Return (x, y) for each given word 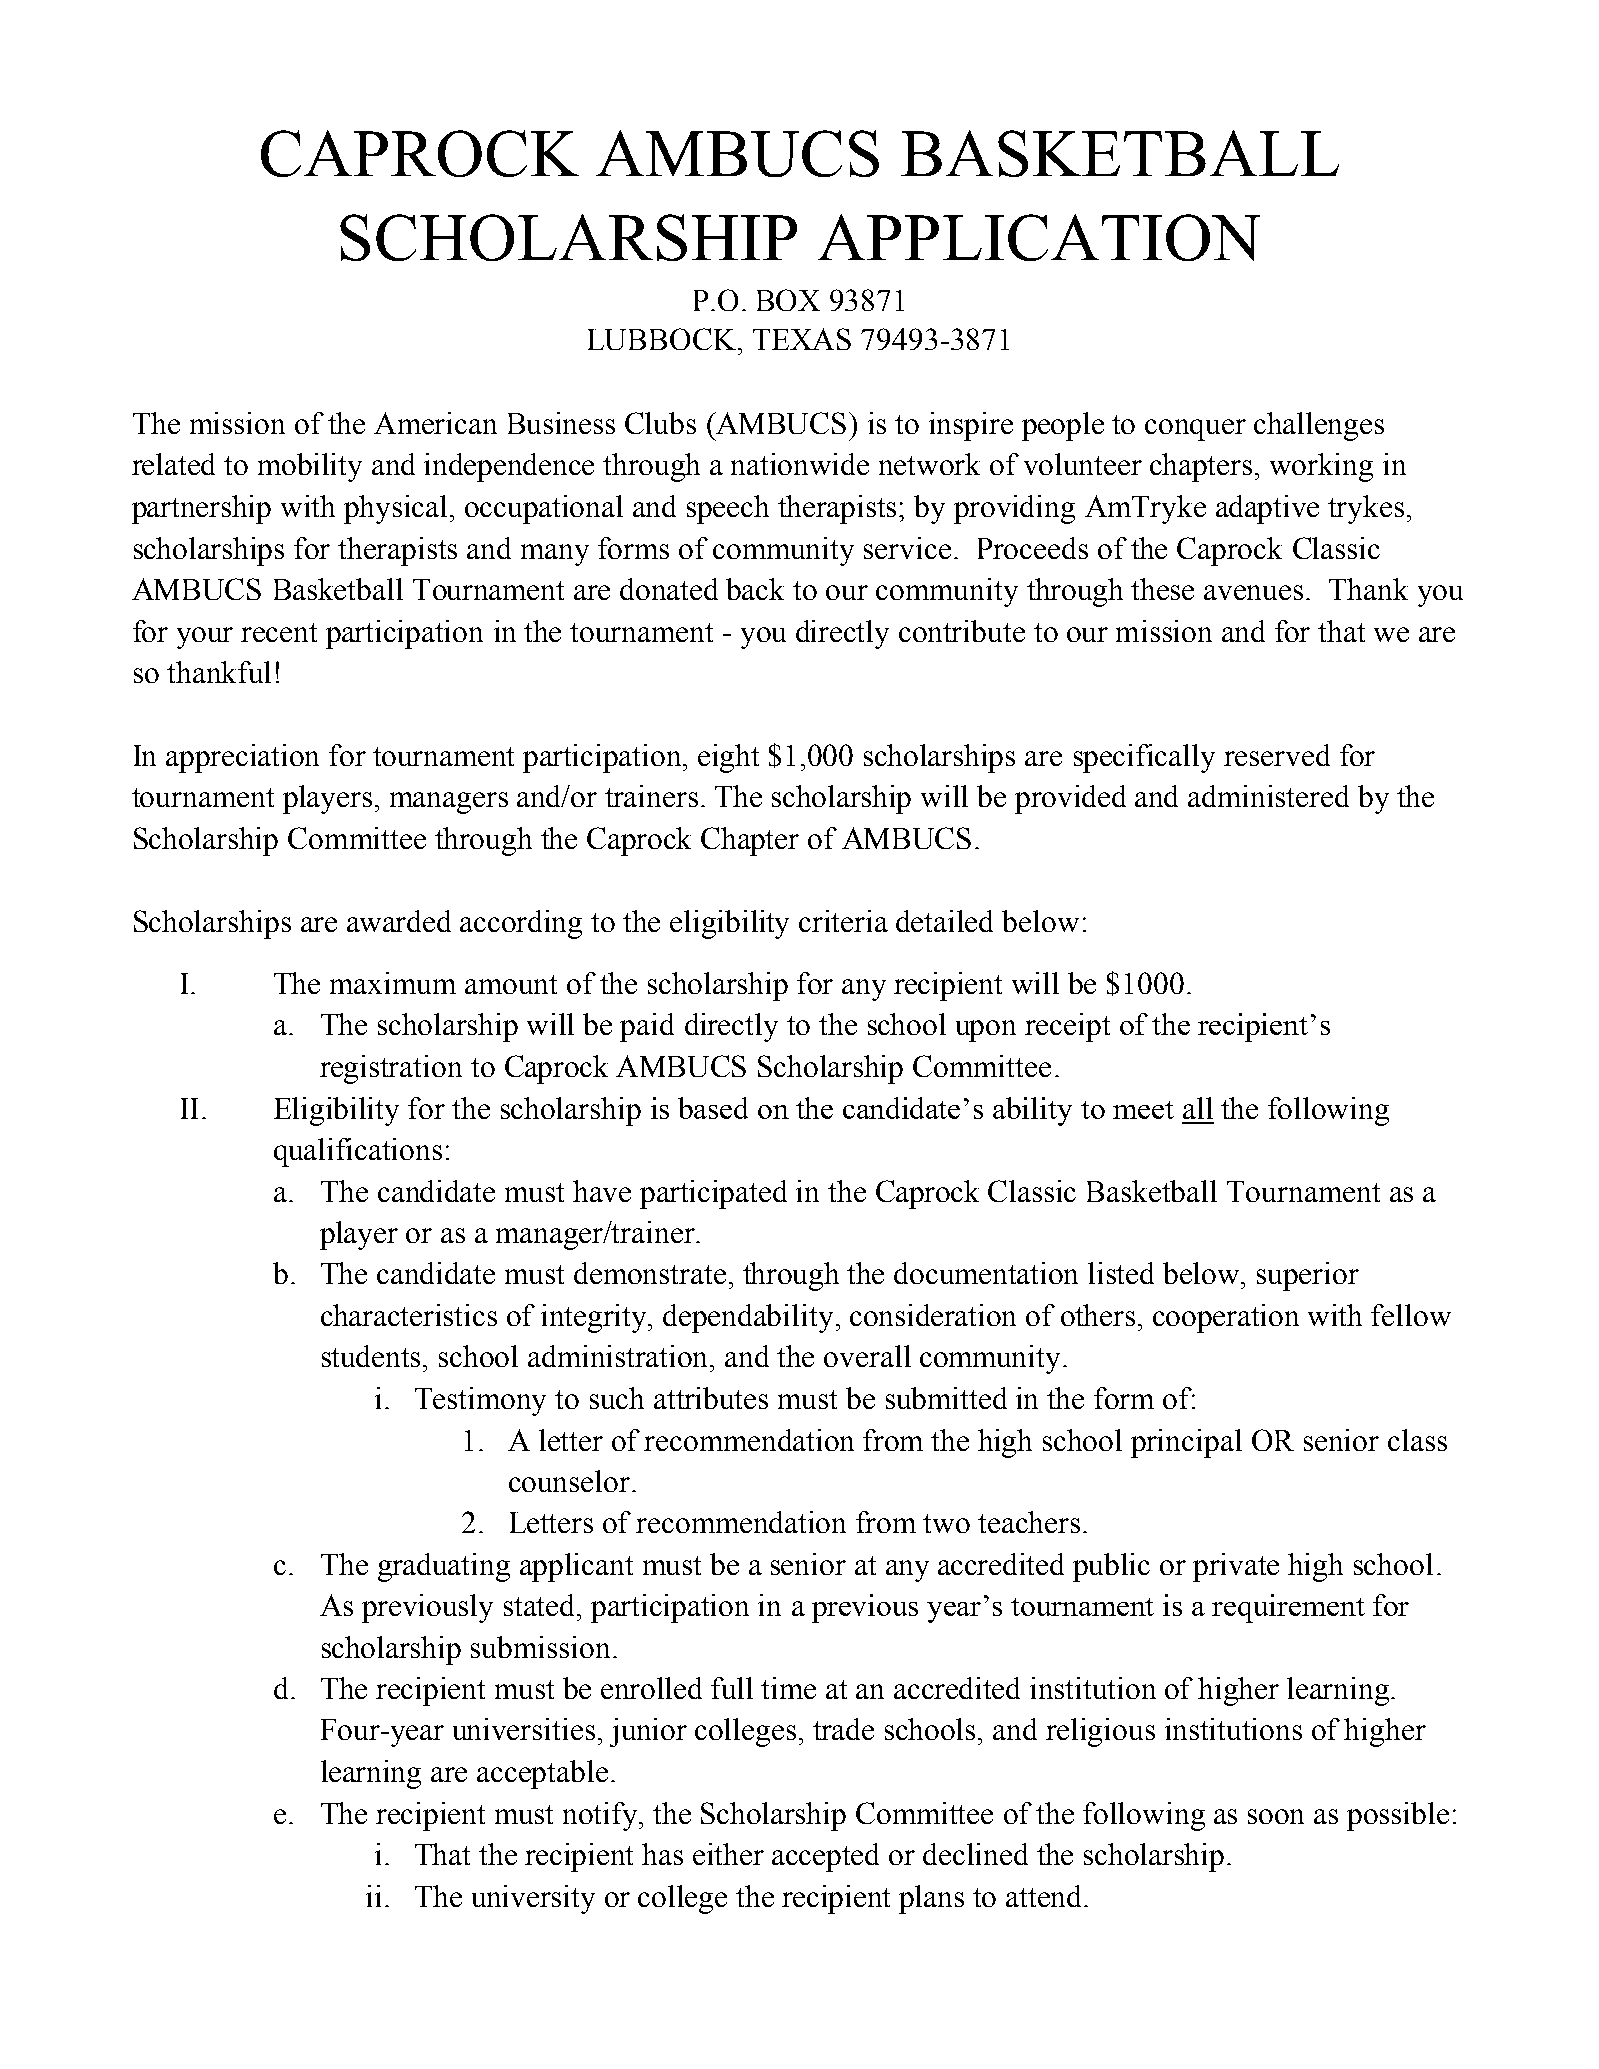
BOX (788, 300)
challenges (1319, 426)
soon (1276, 1816)
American (435, 423)
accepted (825, 1857)
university (533, 1899)
